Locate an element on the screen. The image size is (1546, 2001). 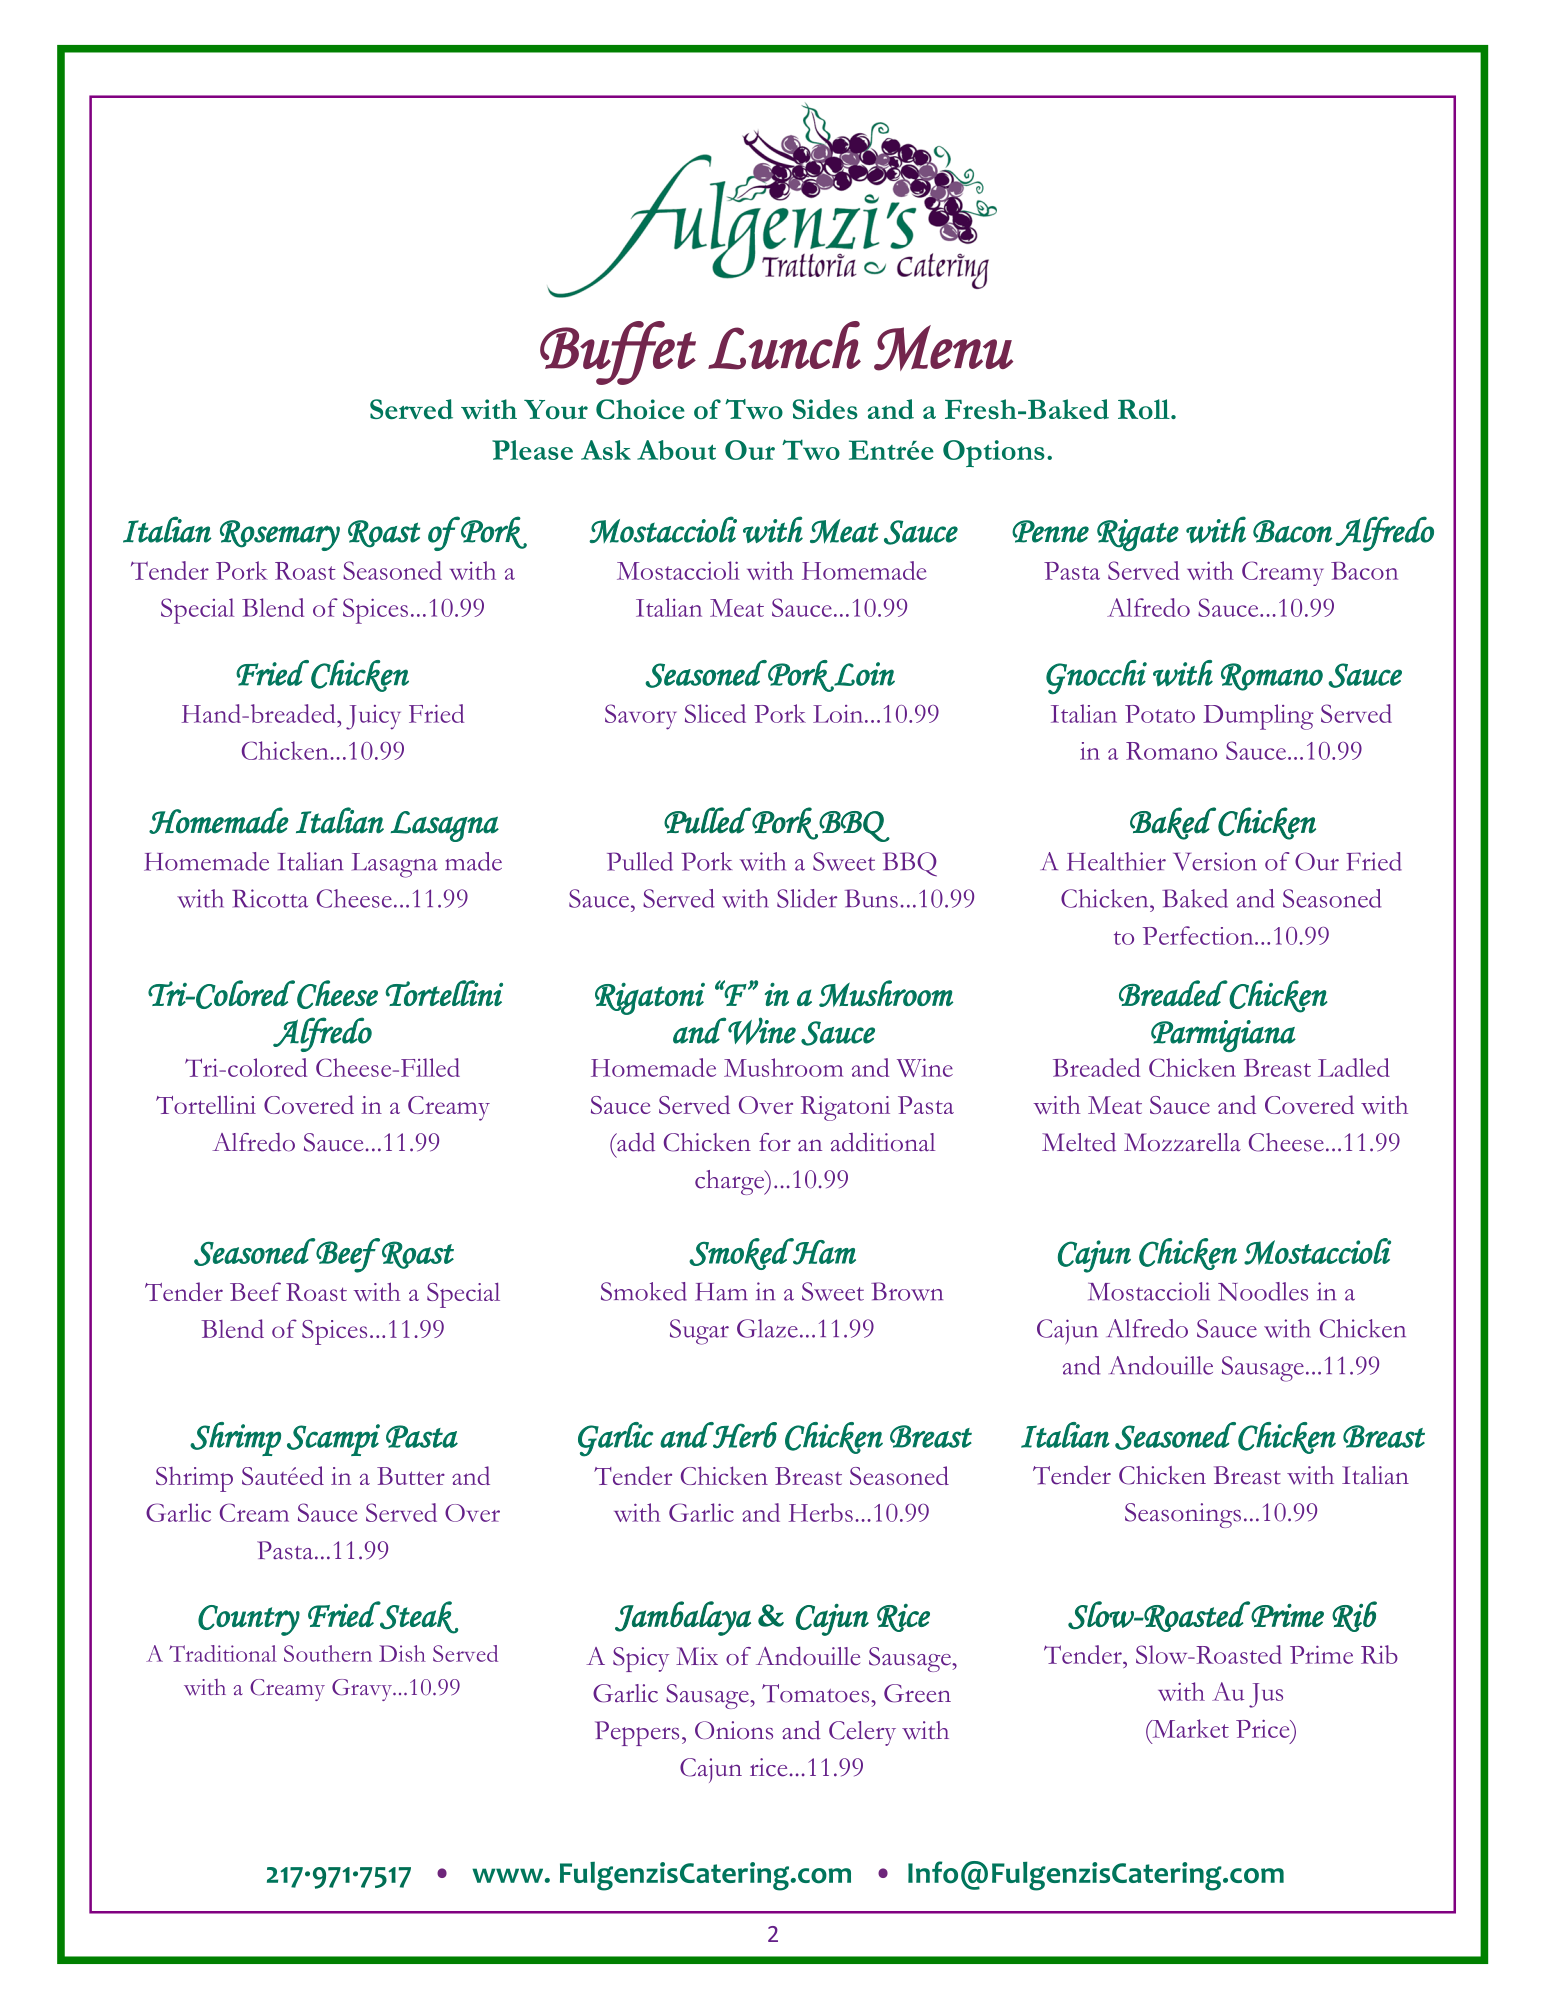
Southern is located at coordinates (328, 1653).
